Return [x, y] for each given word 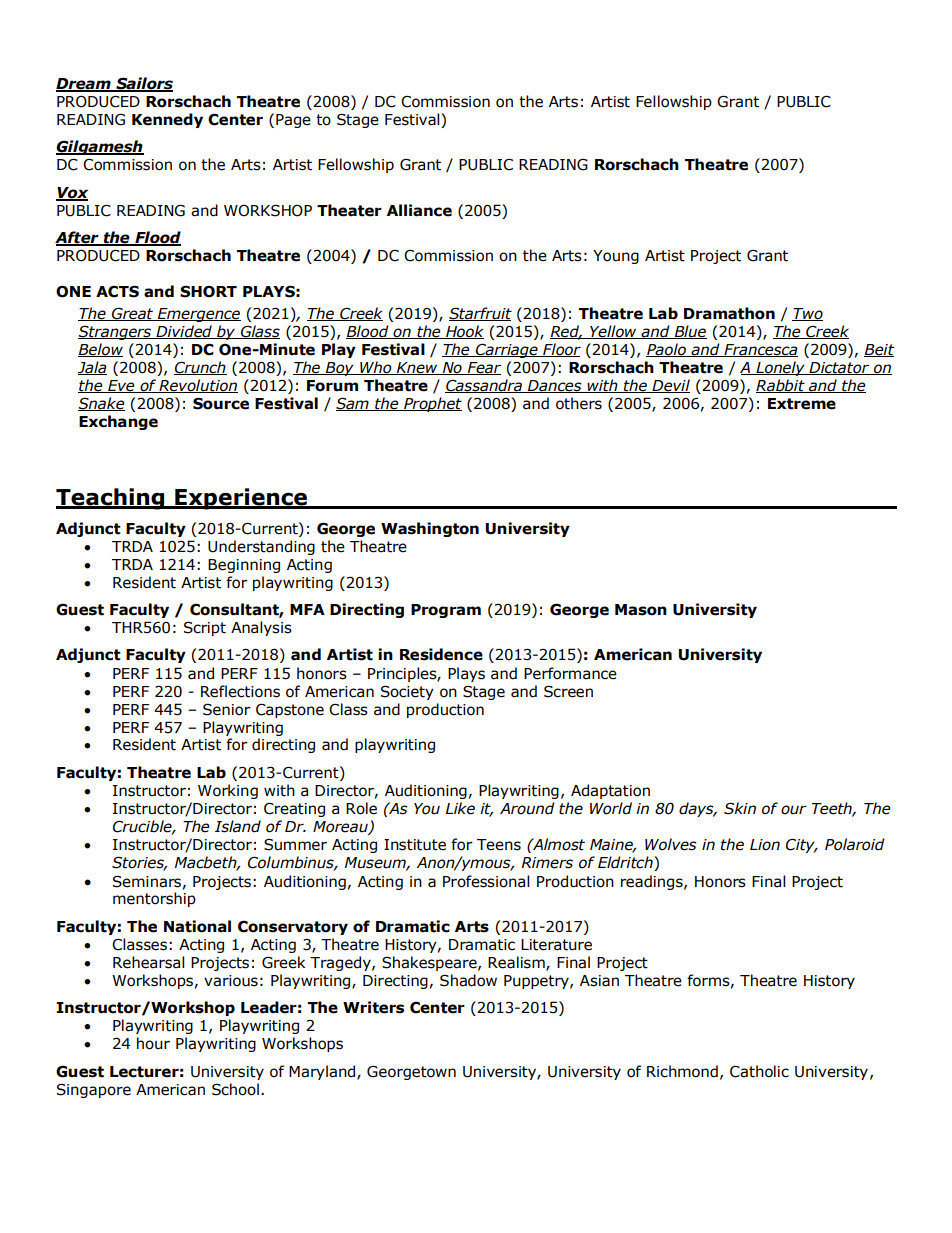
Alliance [419, 210]
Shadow [468, 980]
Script [205, 628]
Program [446, 611]
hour [153, 1043]
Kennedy [167, 120]
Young [616, 257]
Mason [641, 610]
